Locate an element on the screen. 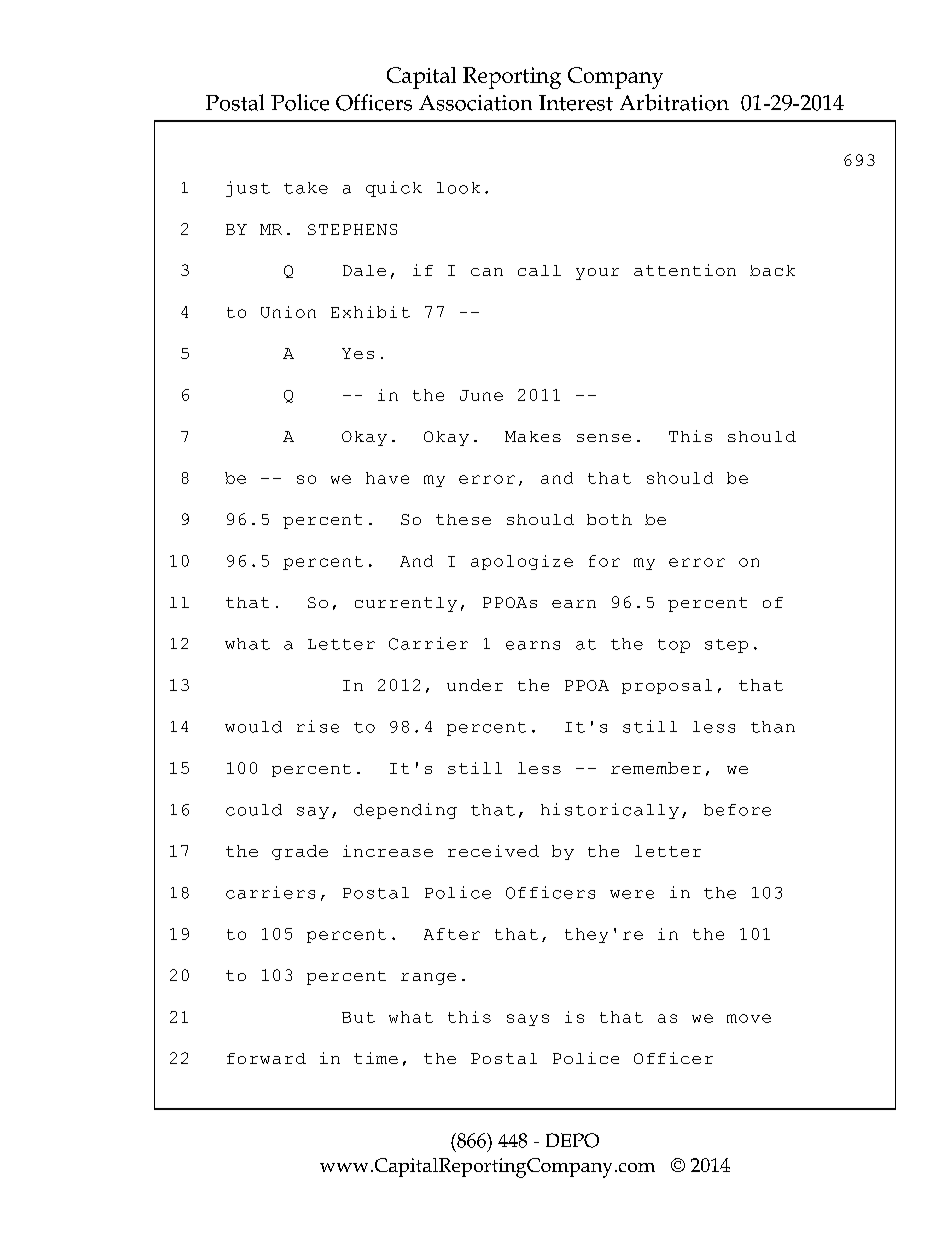 Image resolution: width=952 pixels, height=1233 pixels. sense is located at coordinates (604, 438).
